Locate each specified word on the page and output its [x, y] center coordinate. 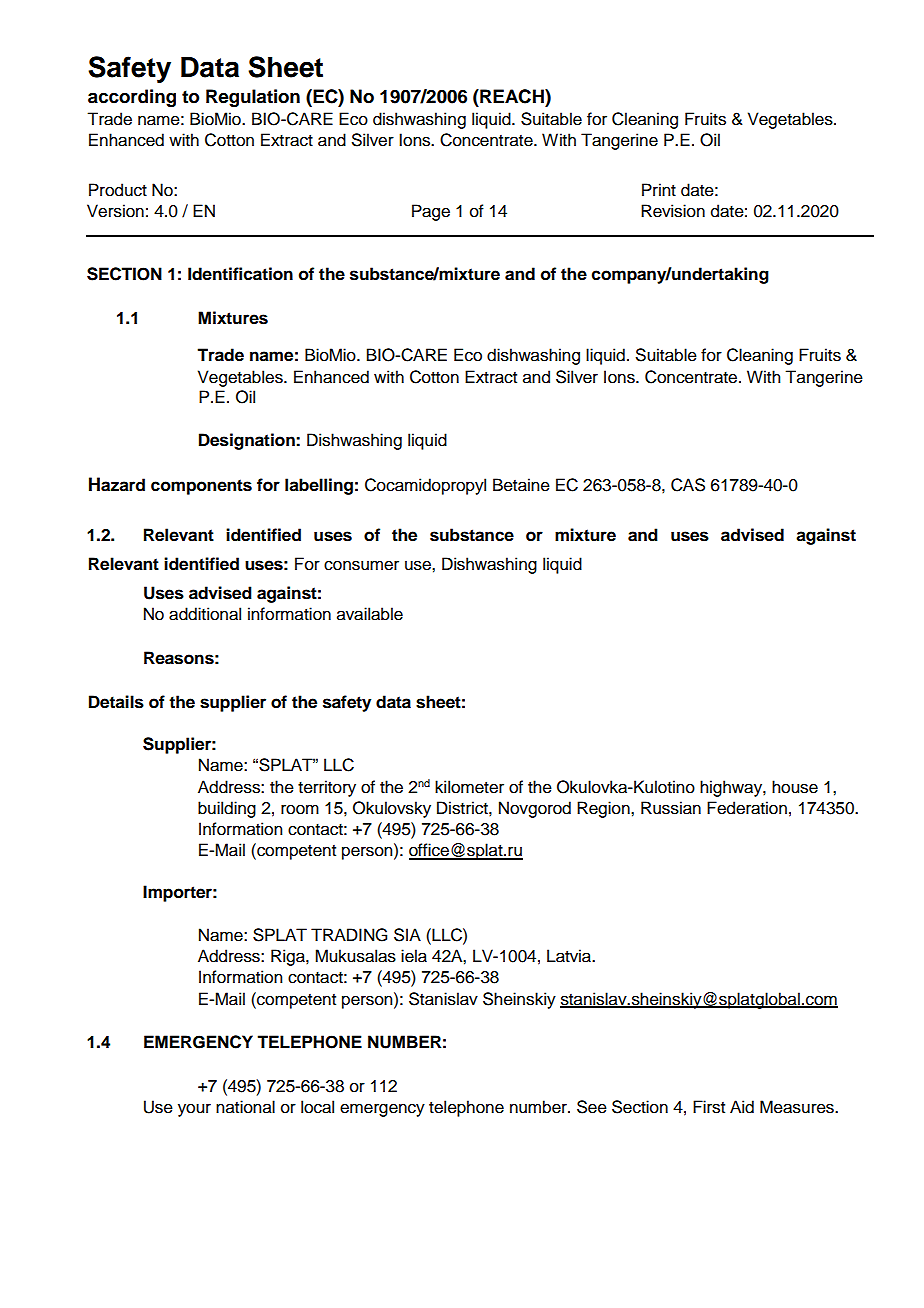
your [194, 1110]
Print [659, 189]
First [709, 1107]
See [592, 1107]
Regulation [253, 98]
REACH [512, 96]
